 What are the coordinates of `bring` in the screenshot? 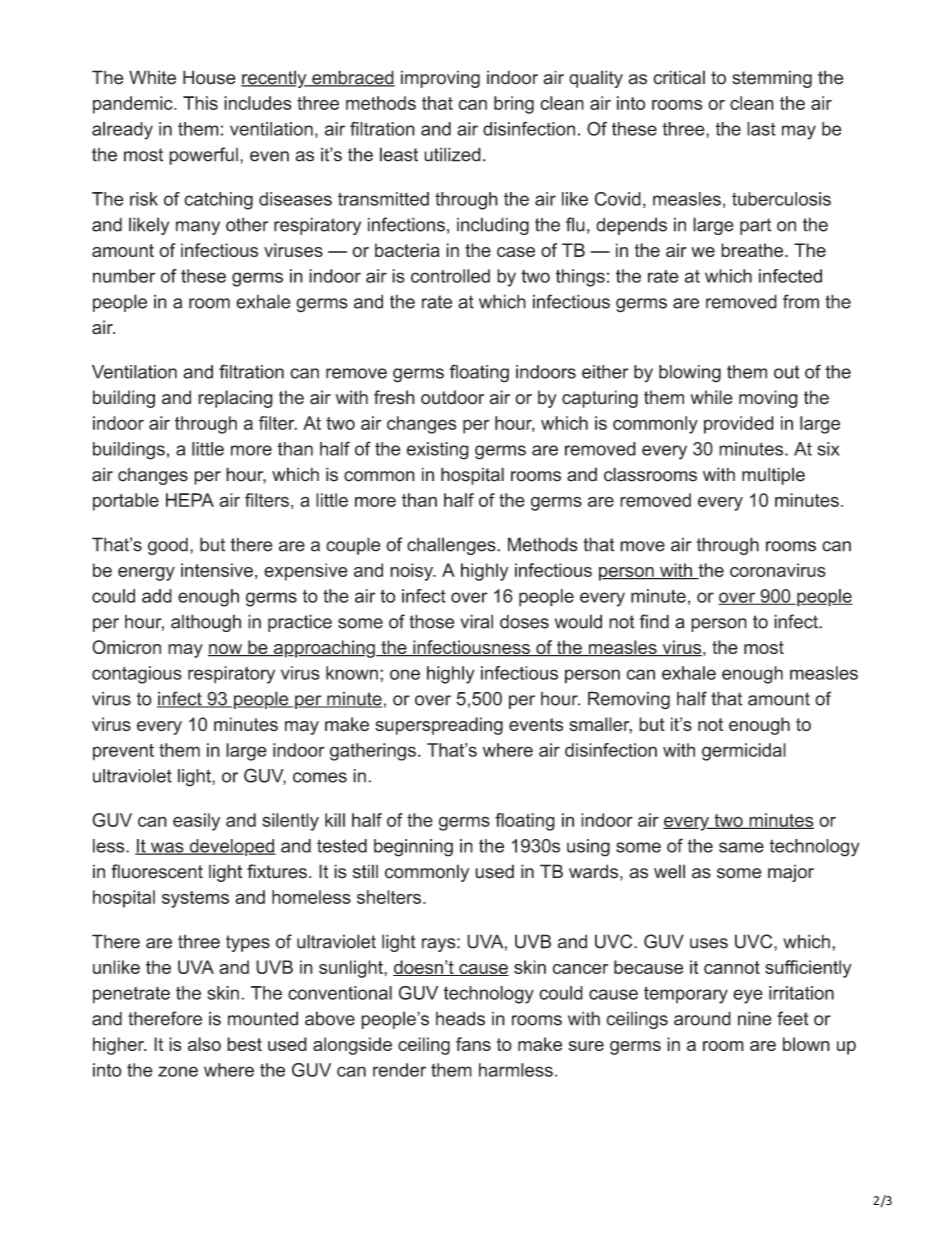 It's located at (514, 105).
